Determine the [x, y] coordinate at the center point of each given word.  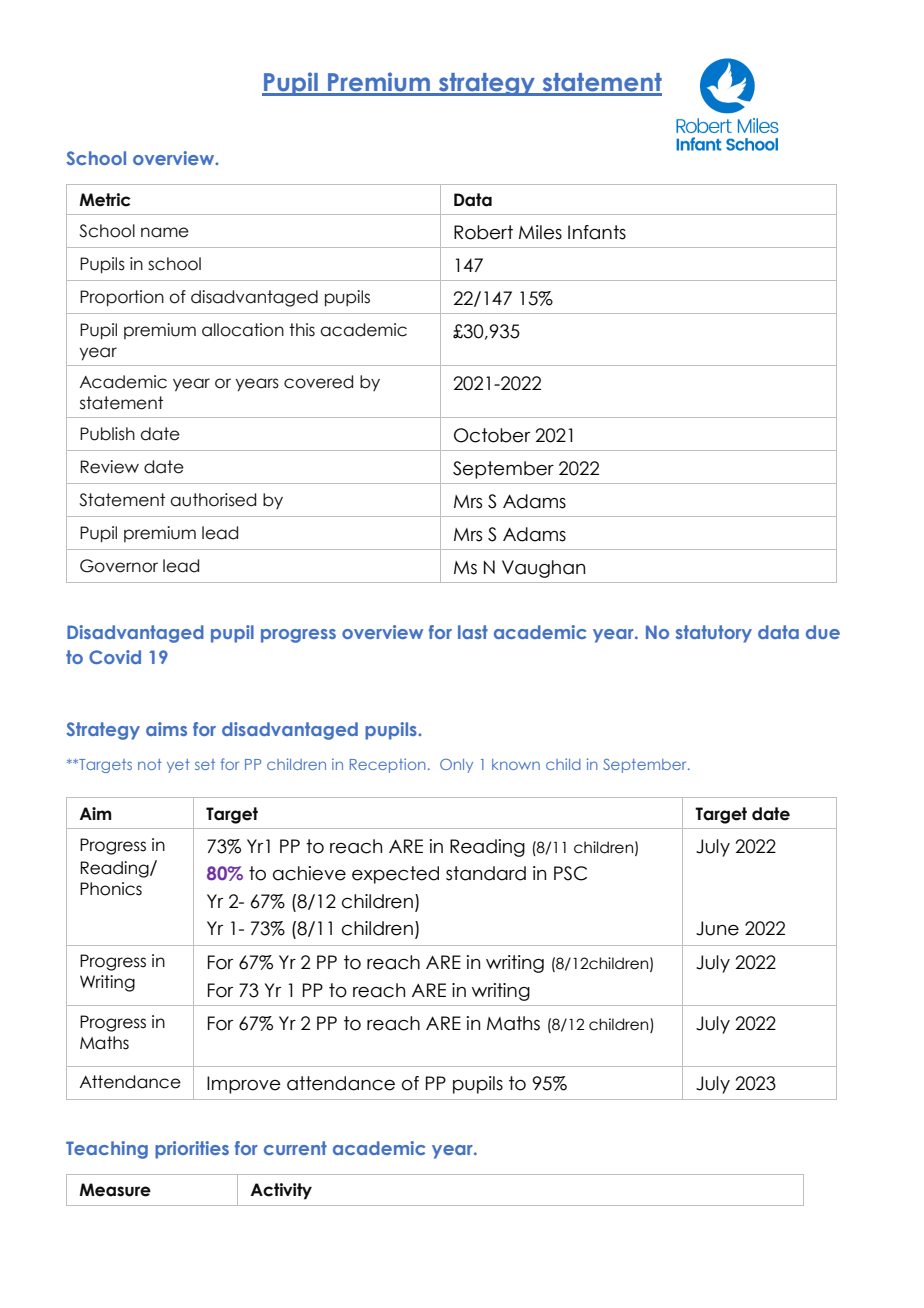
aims [166, 729]
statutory [714, 634]
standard [486, 873]
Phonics [111, 889]
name [165, 232]
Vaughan [543, 569]
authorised [213, 500]
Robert [483, 232]
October [492, 435]
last [473, 632]
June [717, 928]
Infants [597, 232]
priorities [192, 1150]
